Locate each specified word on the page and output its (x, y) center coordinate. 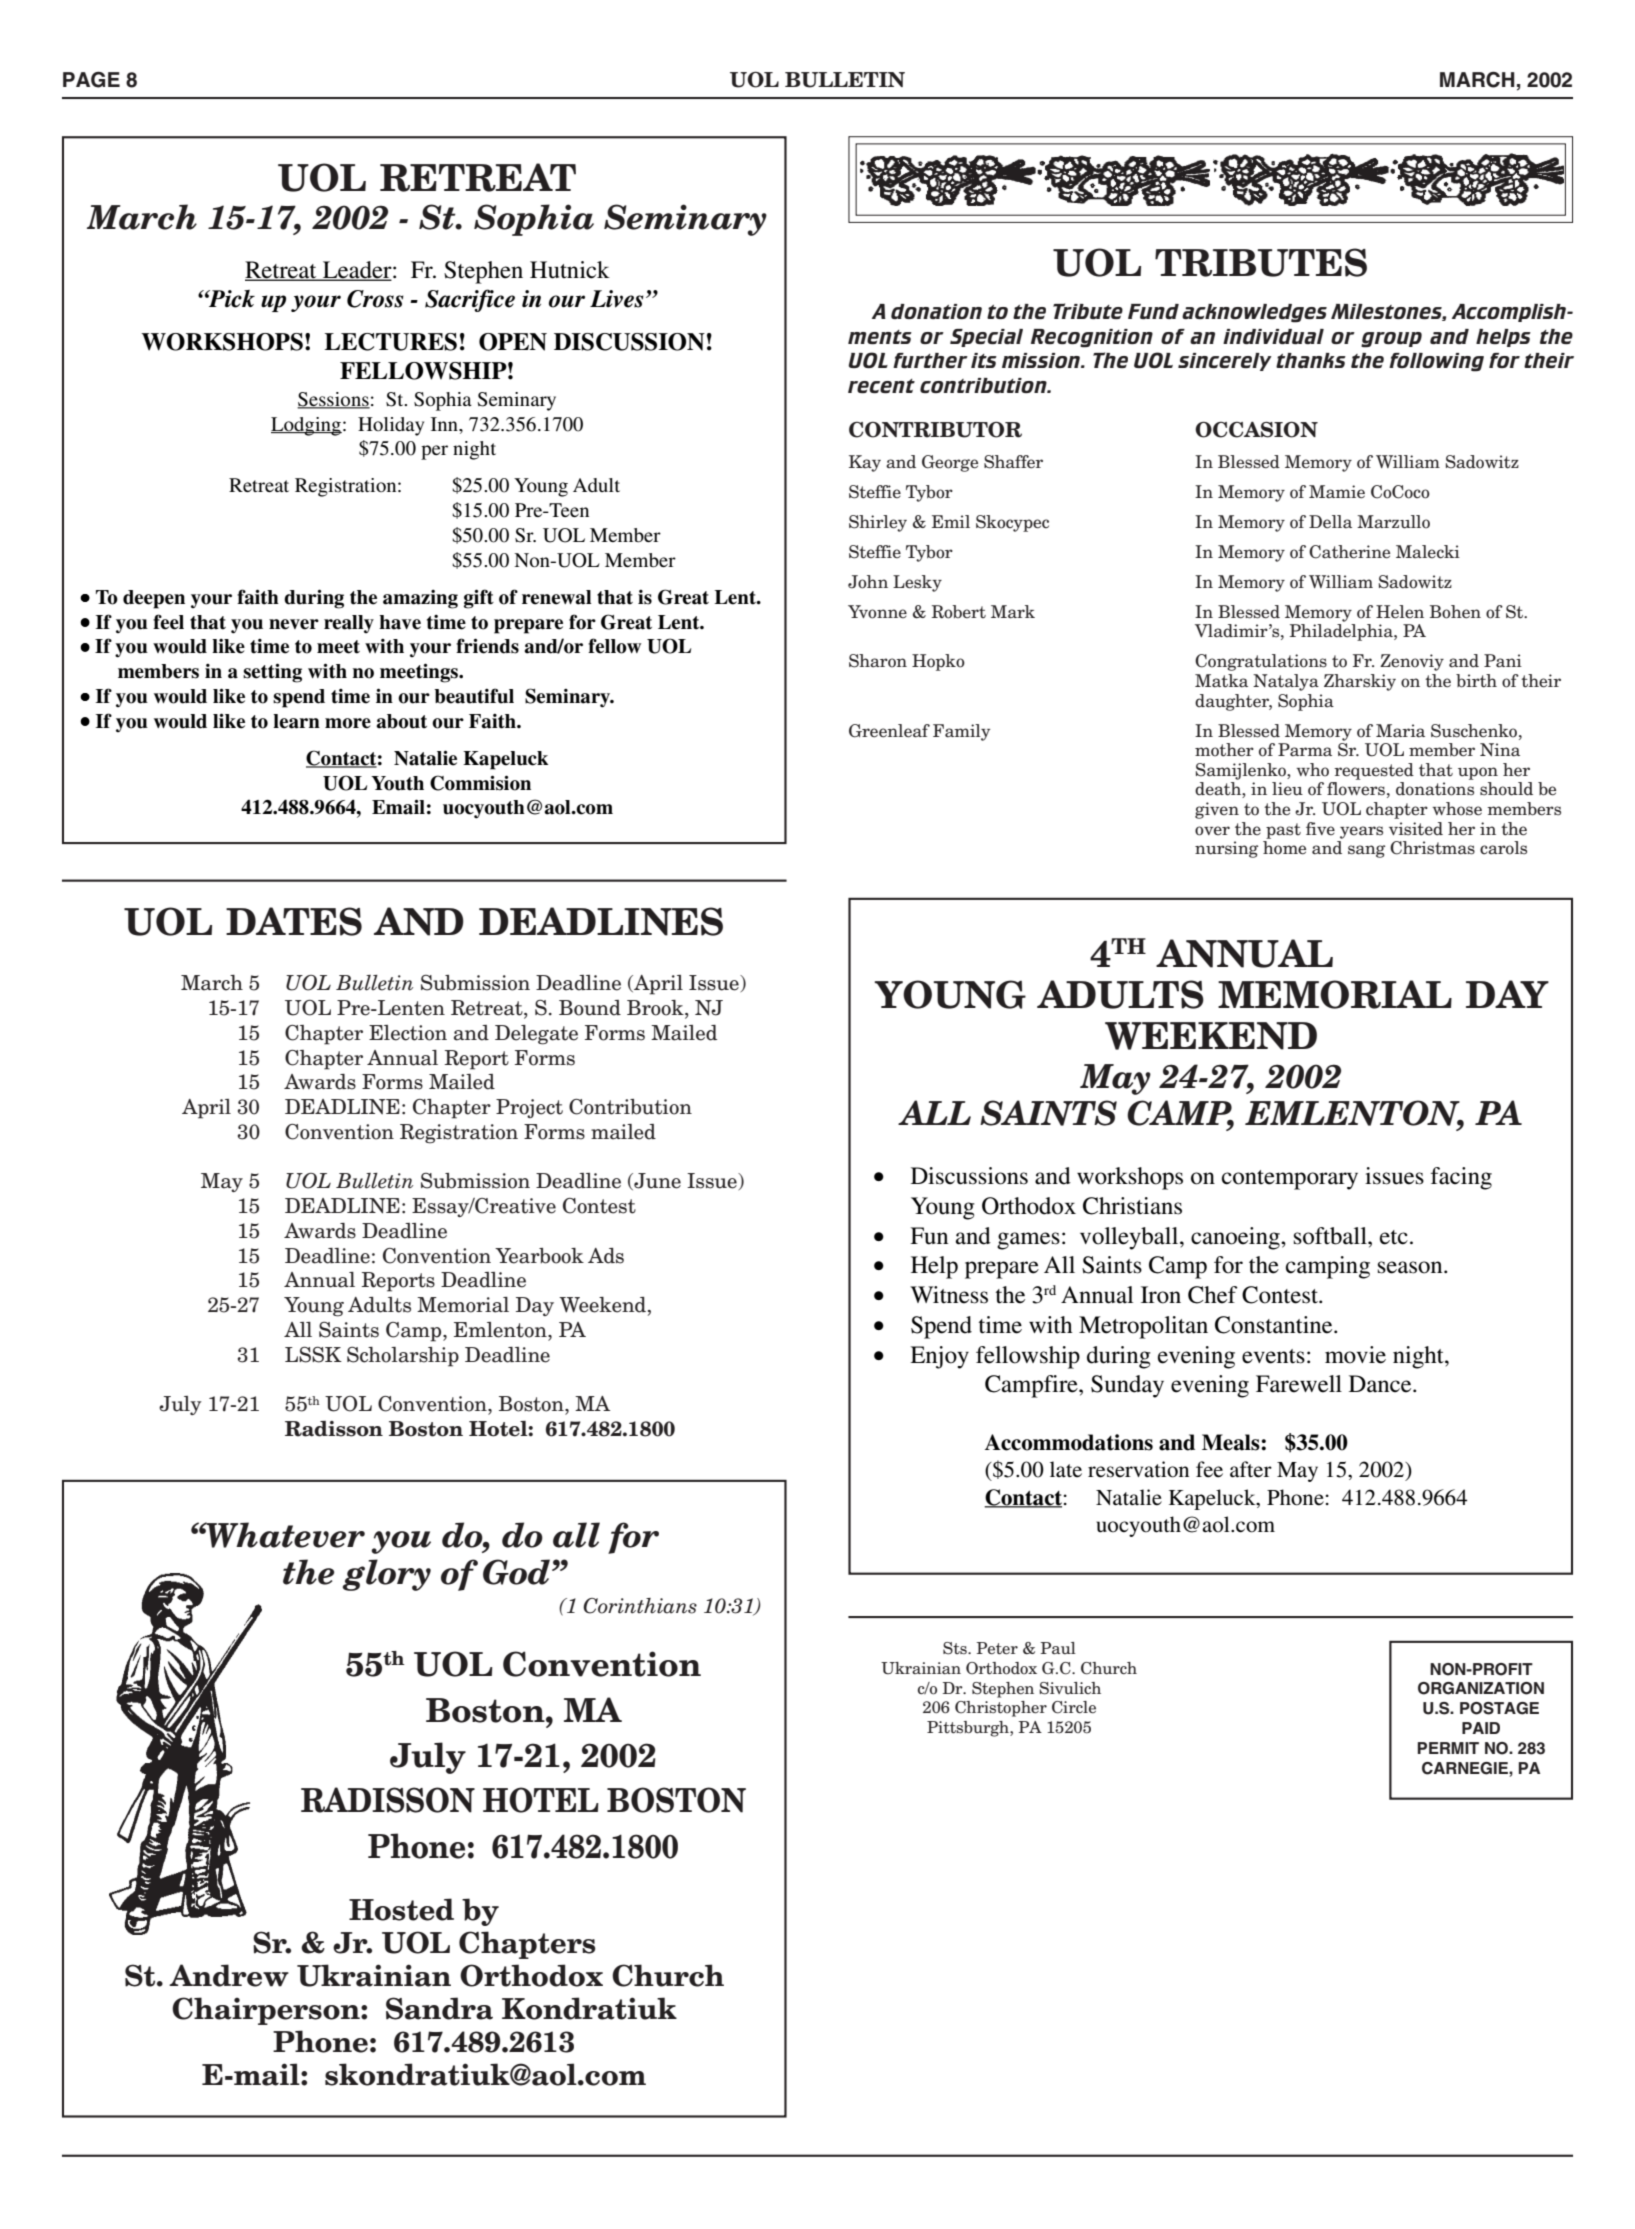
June (656, 1181)
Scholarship (403, 1357)
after (1251, 1469)
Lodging (306, 426)
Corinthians (640, 1606)
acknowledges (1254, 313)
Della (1330, 522)
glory (386, 1575)
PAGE (91, 80)
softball (1331, 1236)
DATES (294, 921)
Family (961, 732)
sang (1366, 851)
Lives (617, 299)
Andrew (229, 1975)
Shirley (878, 523)
